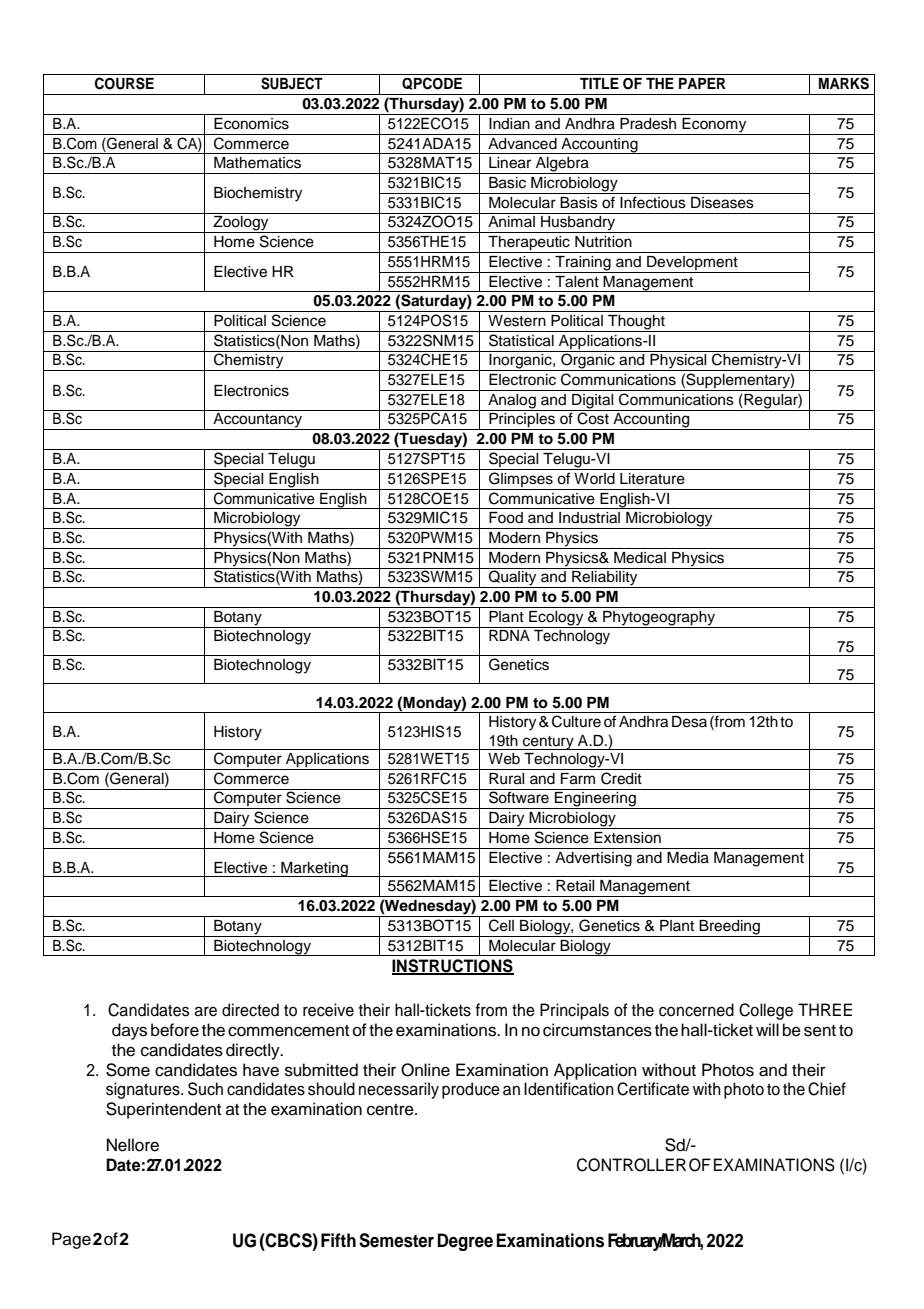 The width and height of the screenshot is (924, 1309). What do you see at coordinates (521, 340) in the screenshot?
I see `Statistical` at bounding box center [521, 340].
